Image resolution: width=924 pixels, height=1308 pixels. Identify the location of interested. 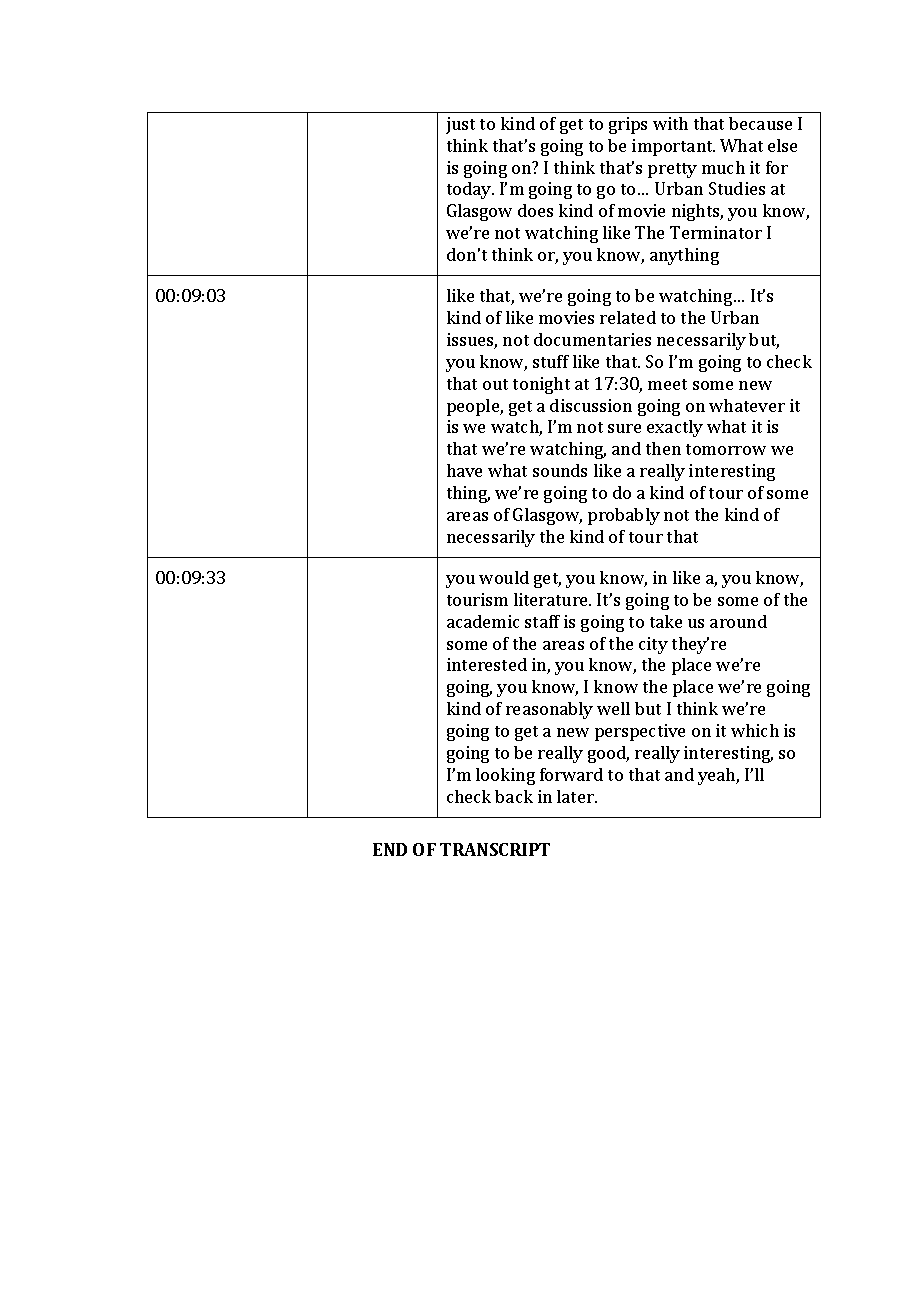
(487, 664).
